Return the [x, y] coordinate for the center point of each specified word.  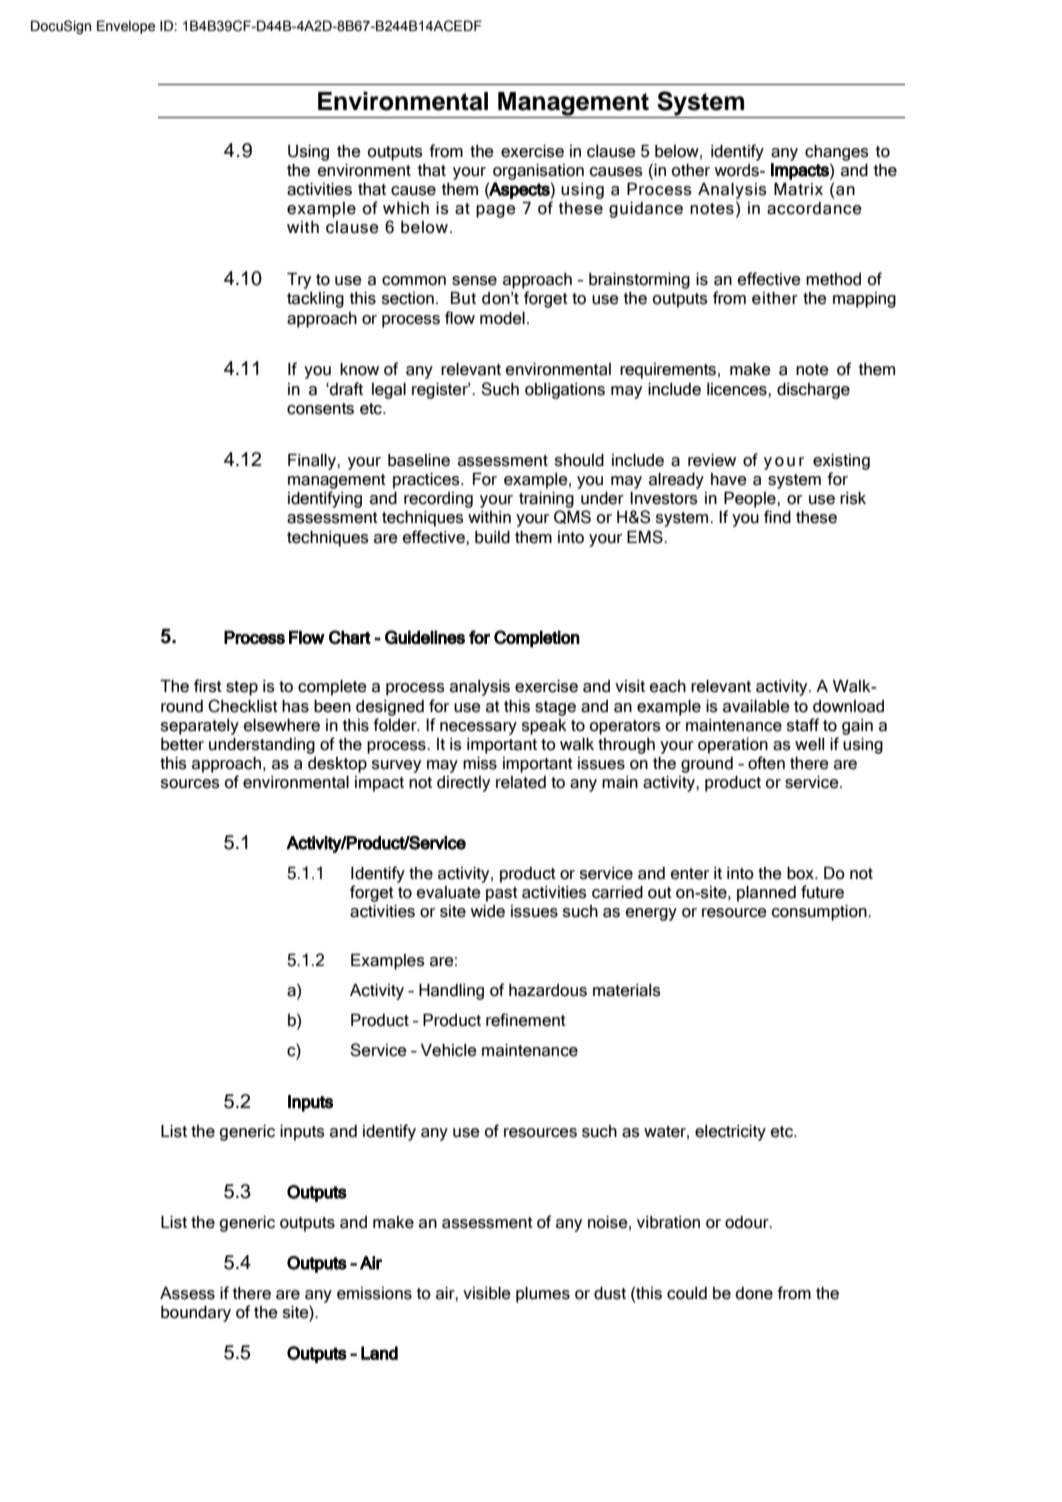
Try [299, 281]
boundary [196, 1314]
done [754, 1293]
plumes [543, 1295]
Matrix [798, 189]
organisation [538, 172]
